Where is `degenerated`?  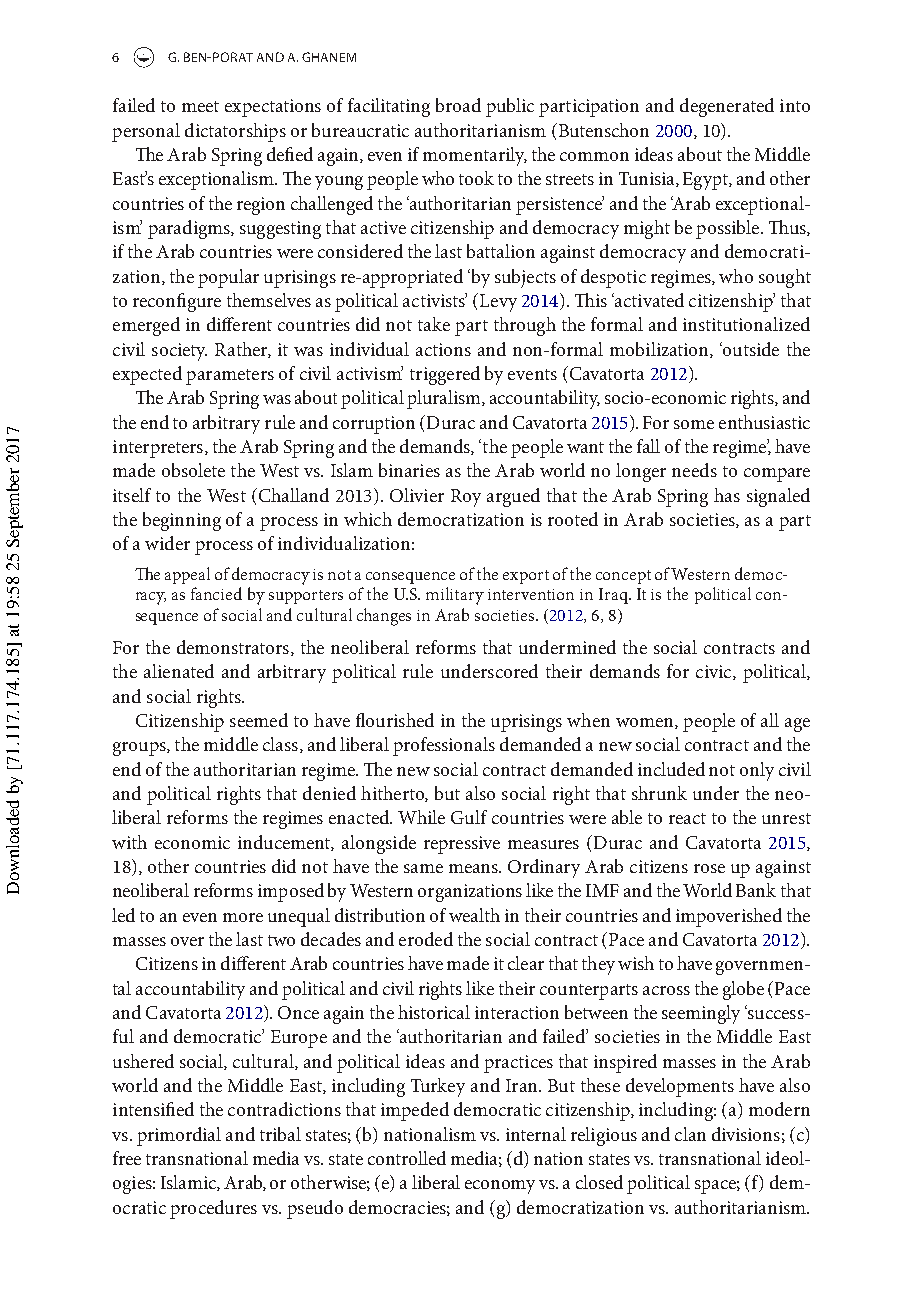
degenerated is located at coordinates (727, 107).
